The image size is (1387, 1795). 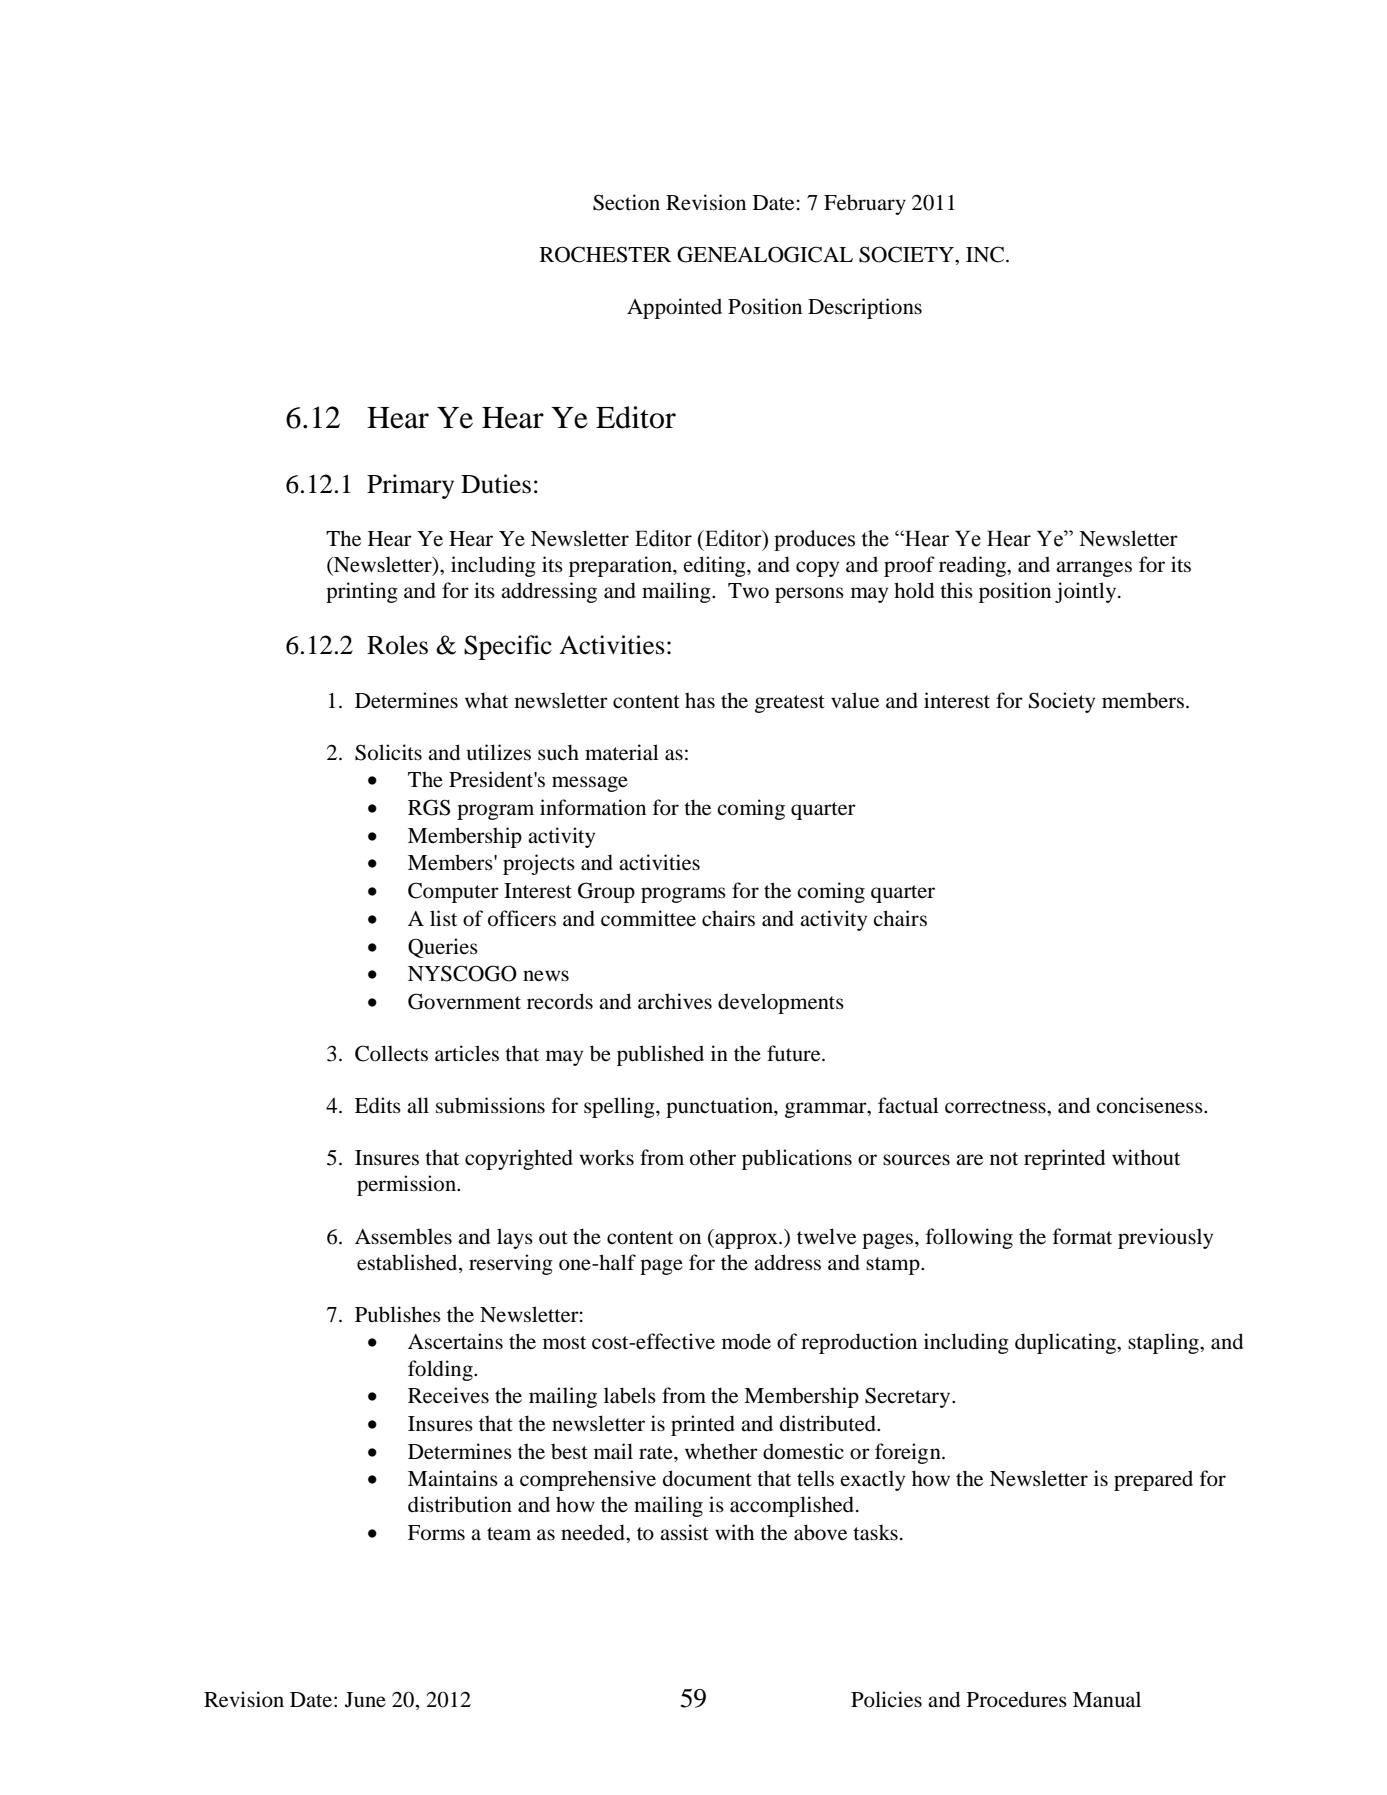 What do you see at coordinates (996, 1107) in the document?
I see `correctness` at bounding box center [996, 1107].
